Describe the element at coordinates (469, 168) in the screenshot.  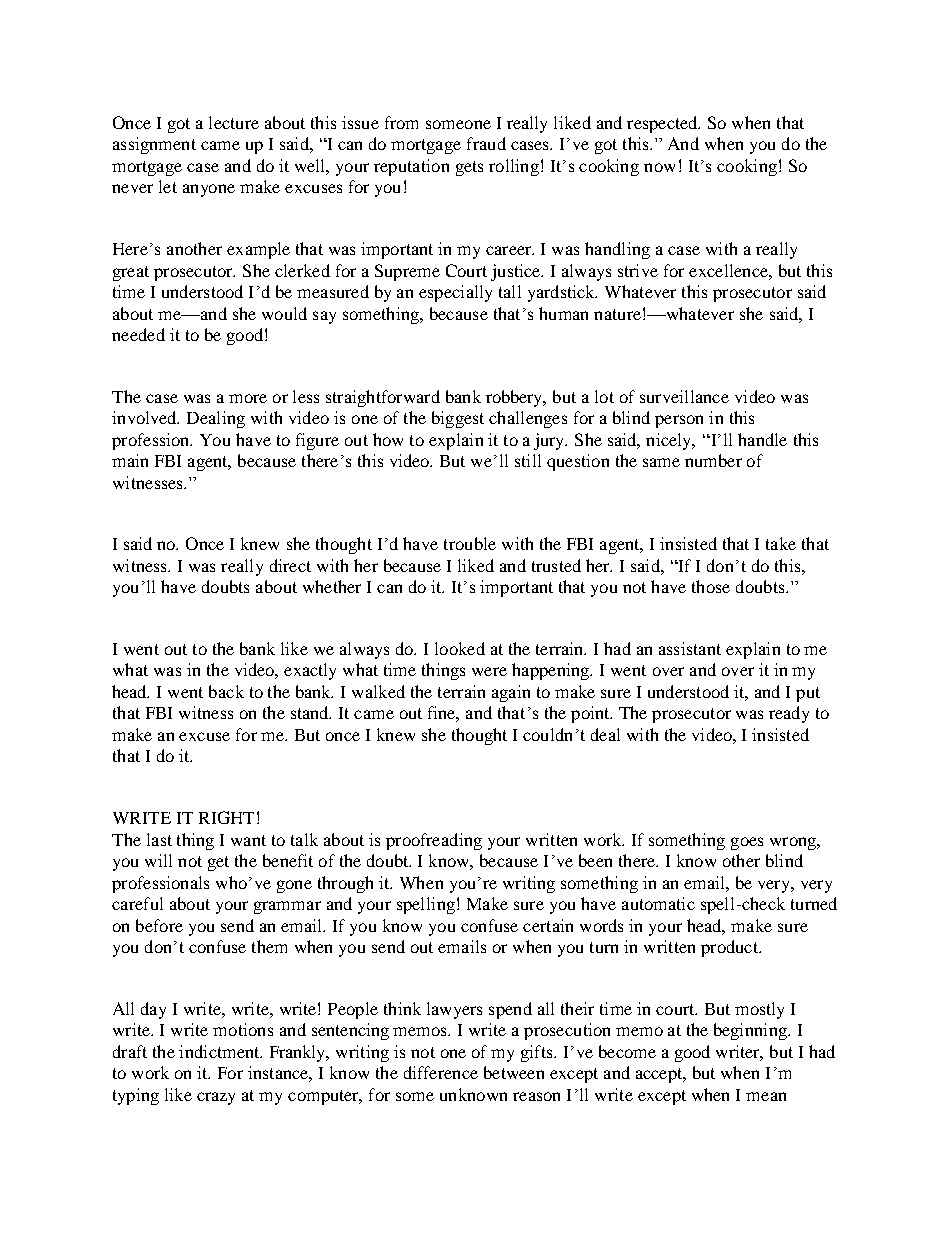
I see `gets` at that location.
